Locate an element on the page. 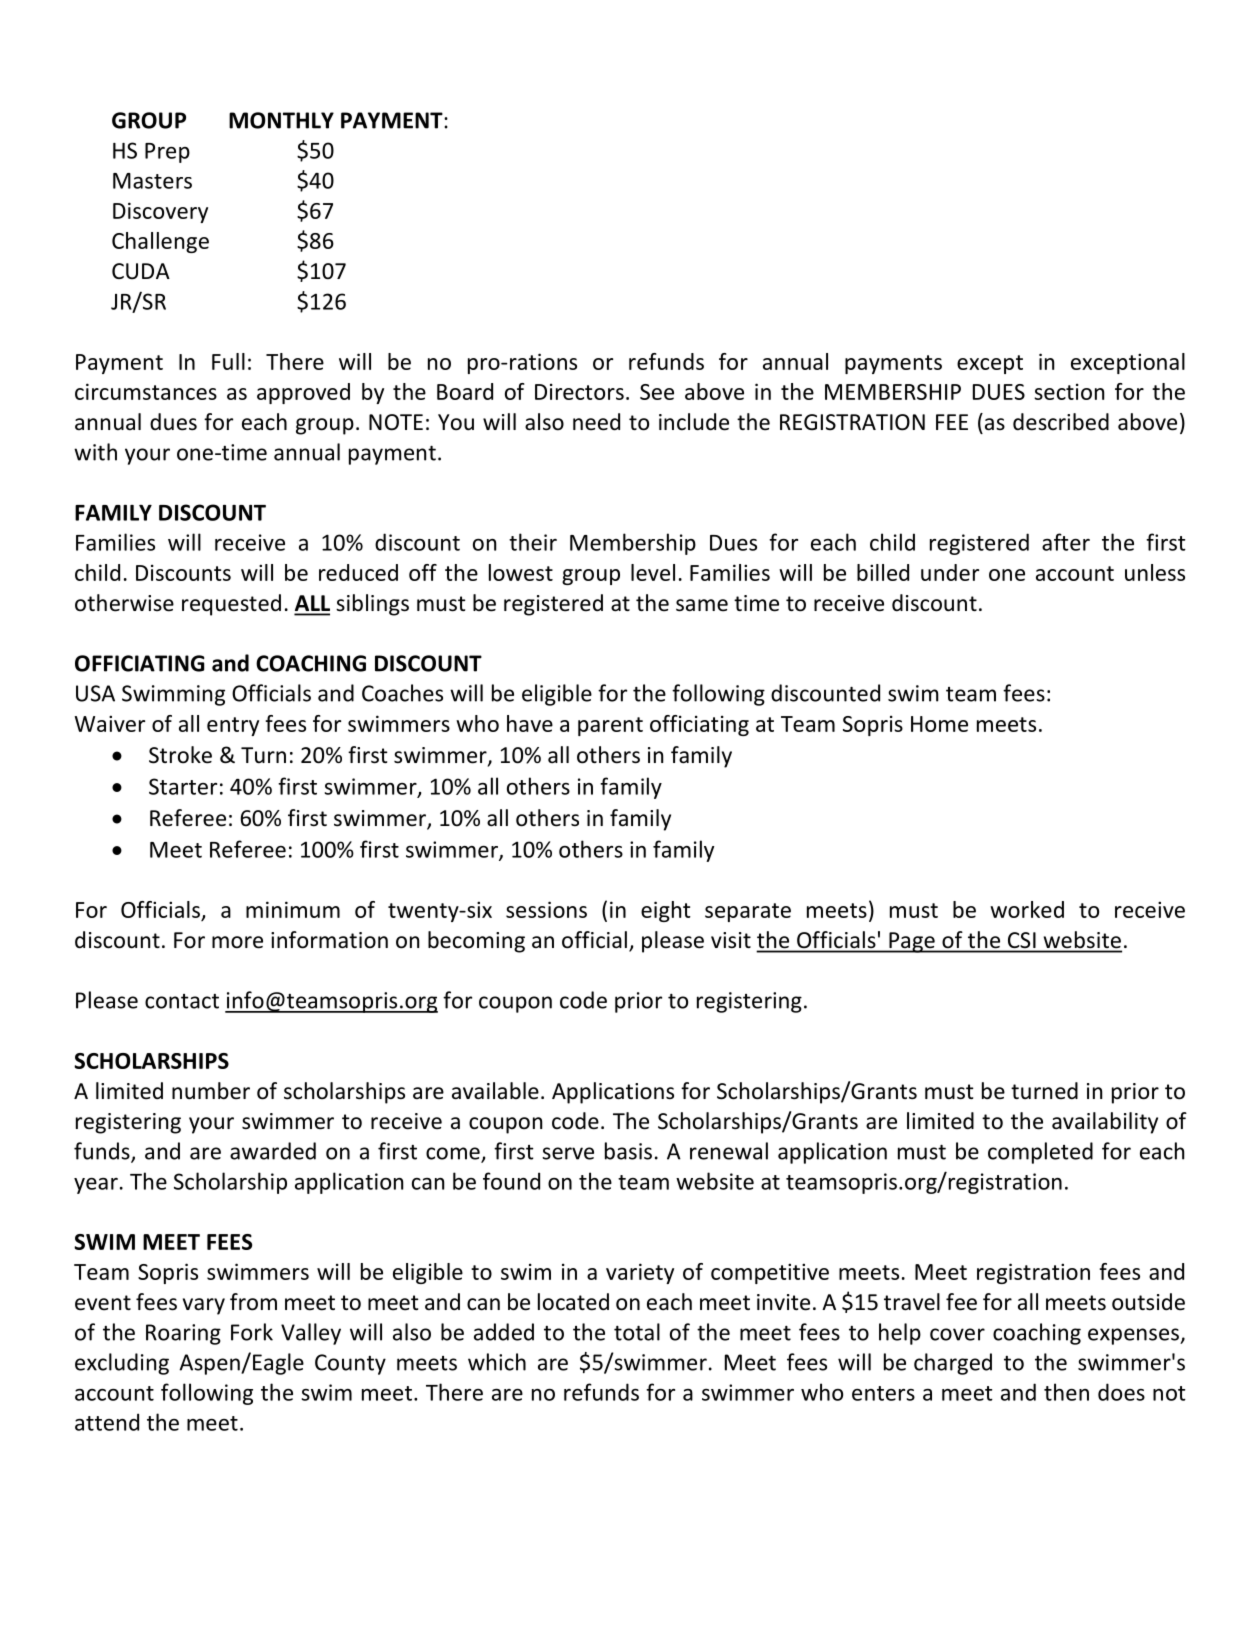 Image resolution: width=1260 pixels, height=1631 pixels. section is located at coordinates (1069, 391).
